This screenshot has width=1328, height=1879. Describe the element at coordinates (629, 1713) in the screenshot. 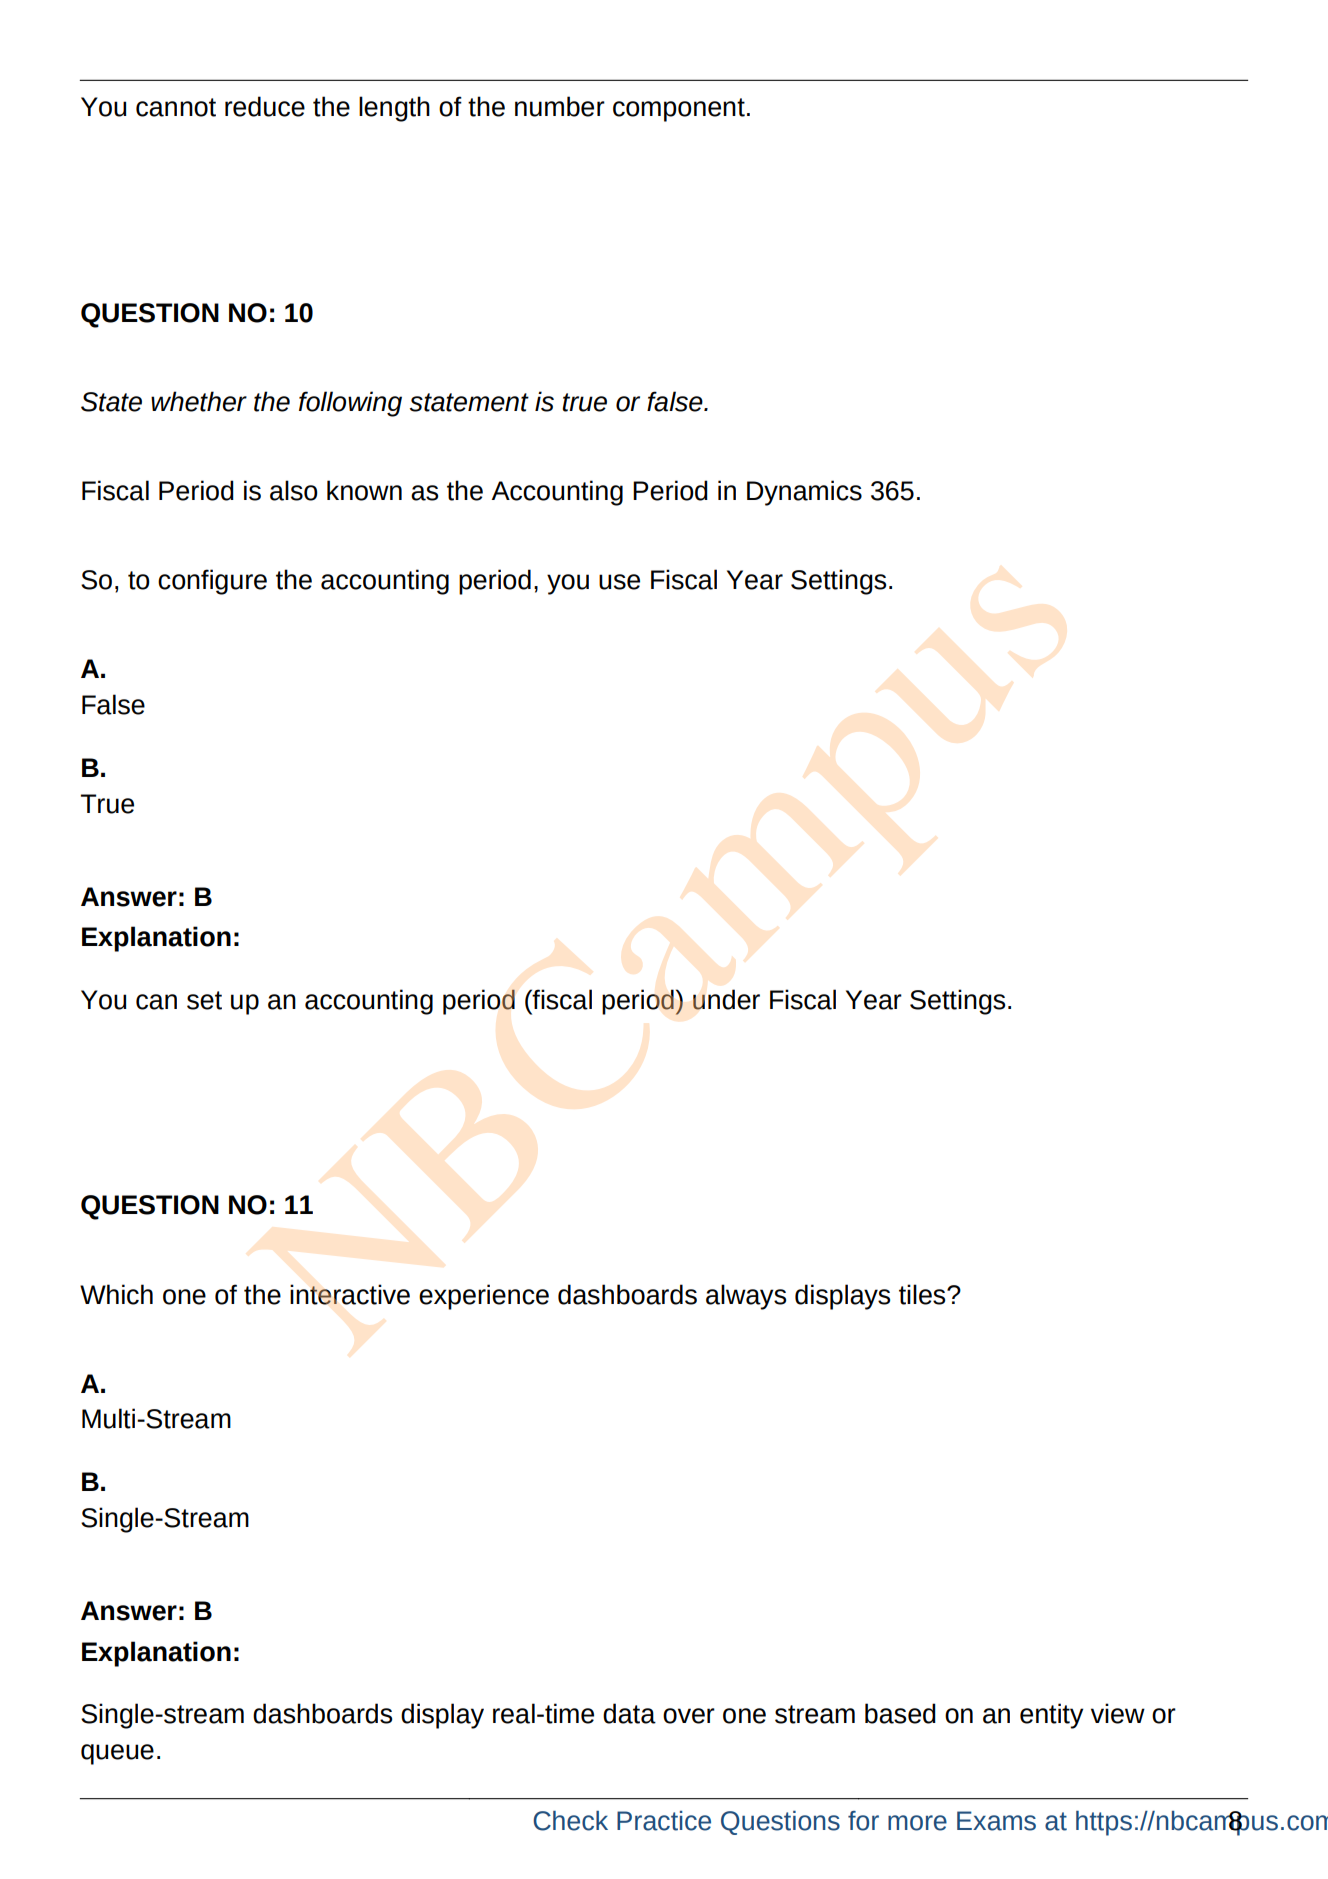

I see `data` at that location.
